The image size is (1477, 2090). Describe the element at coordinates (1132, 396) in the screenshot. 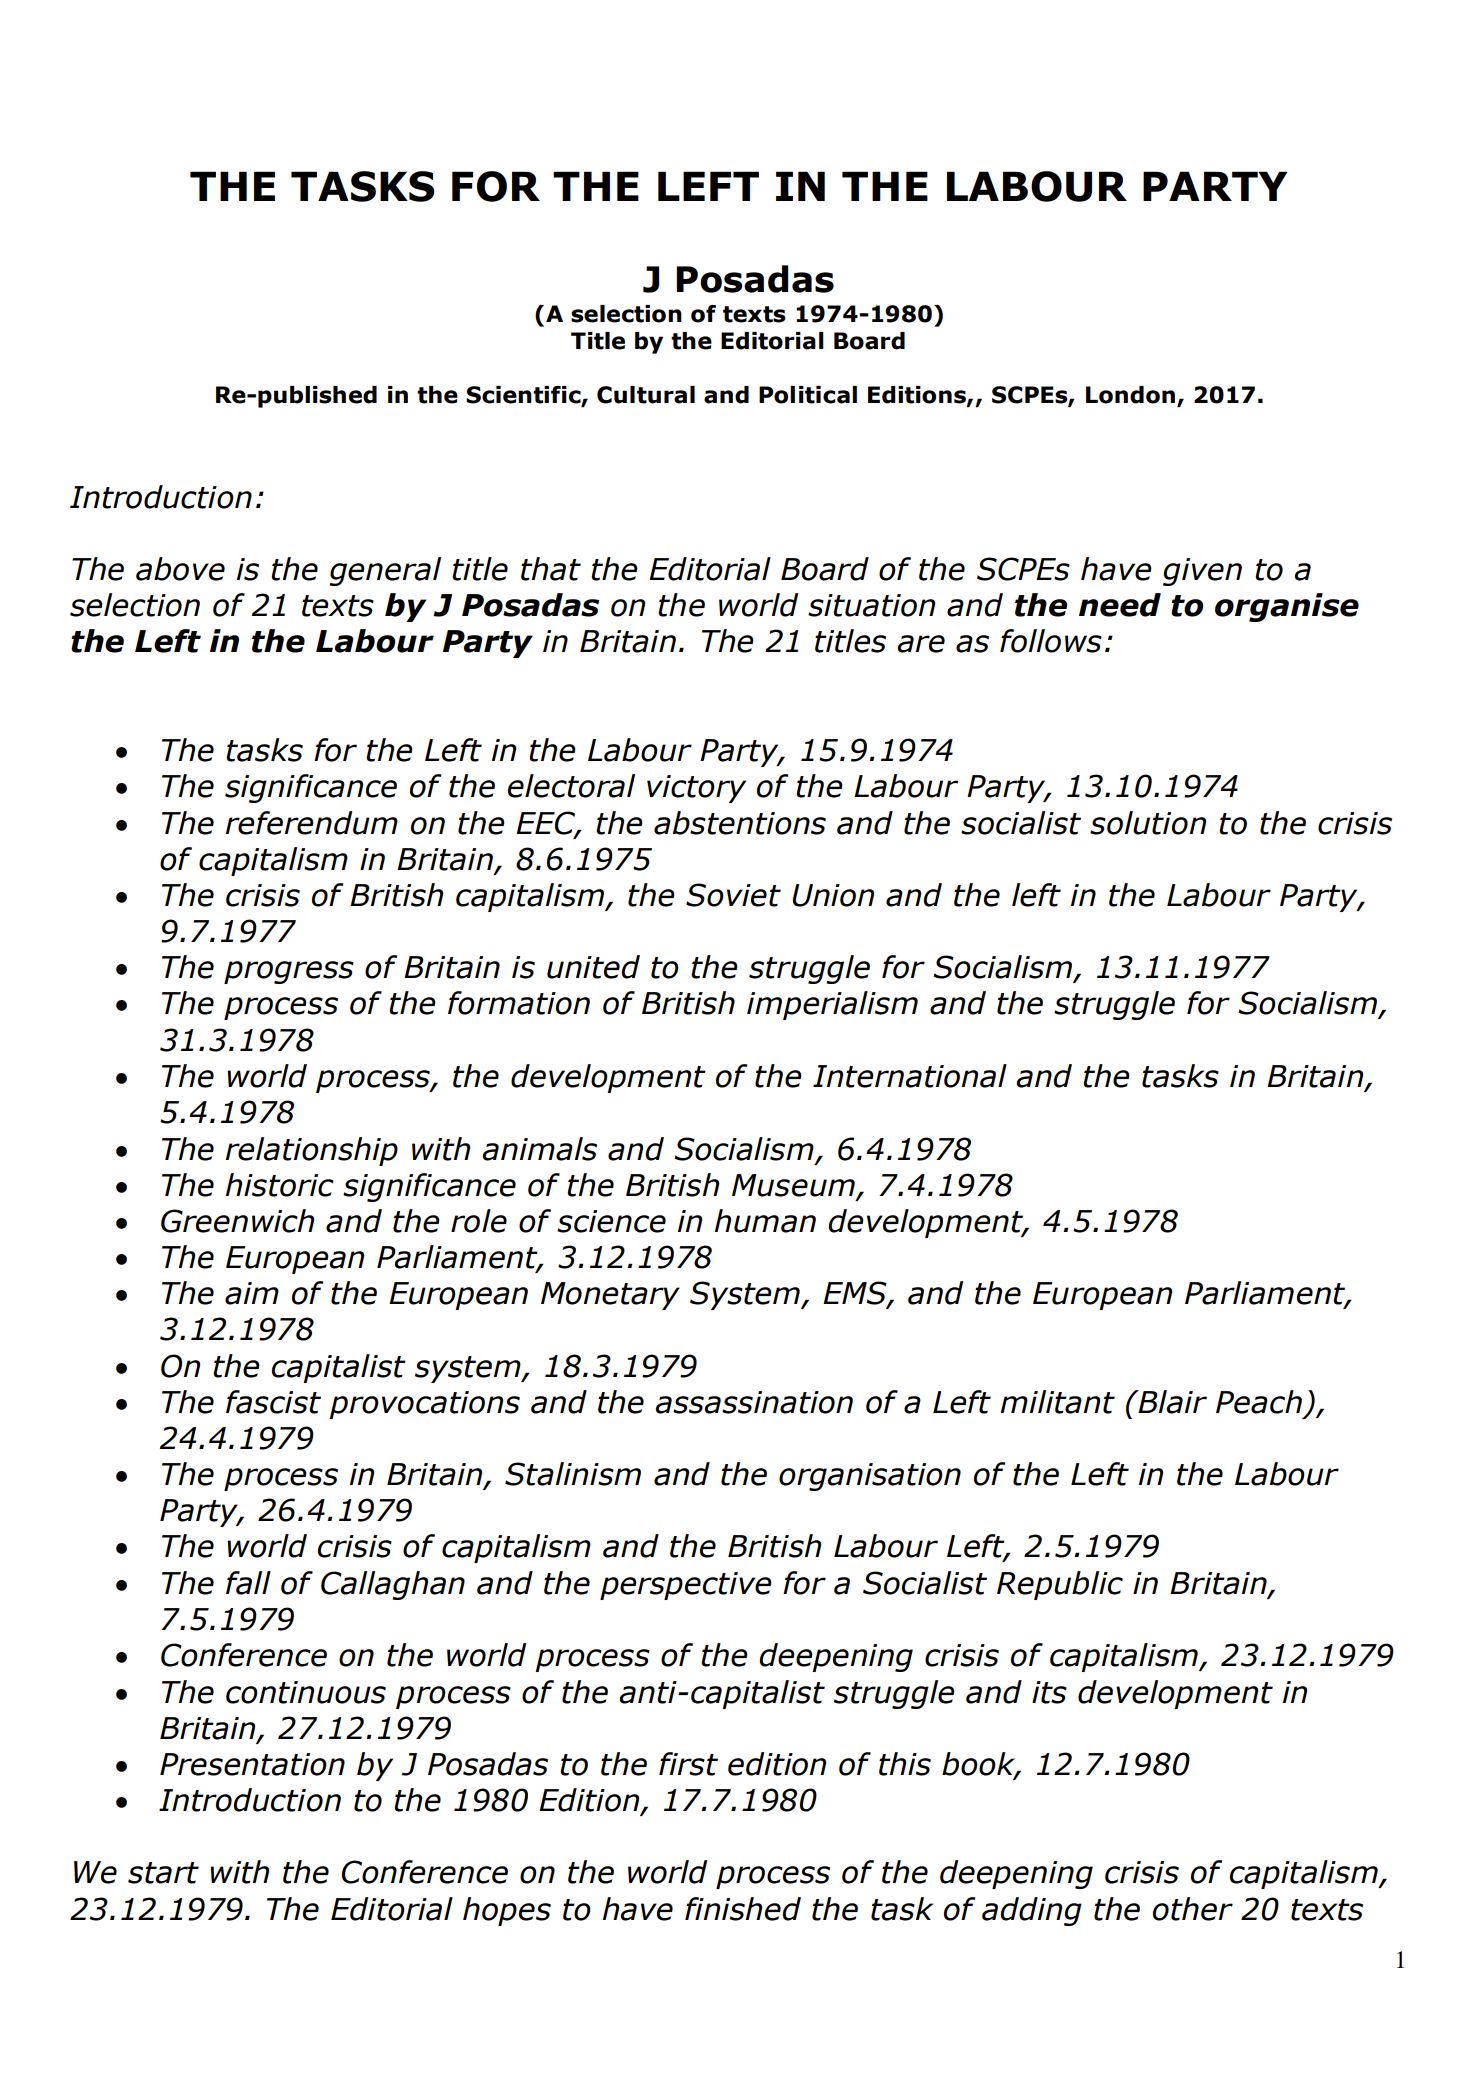

I see `London` at that location.
